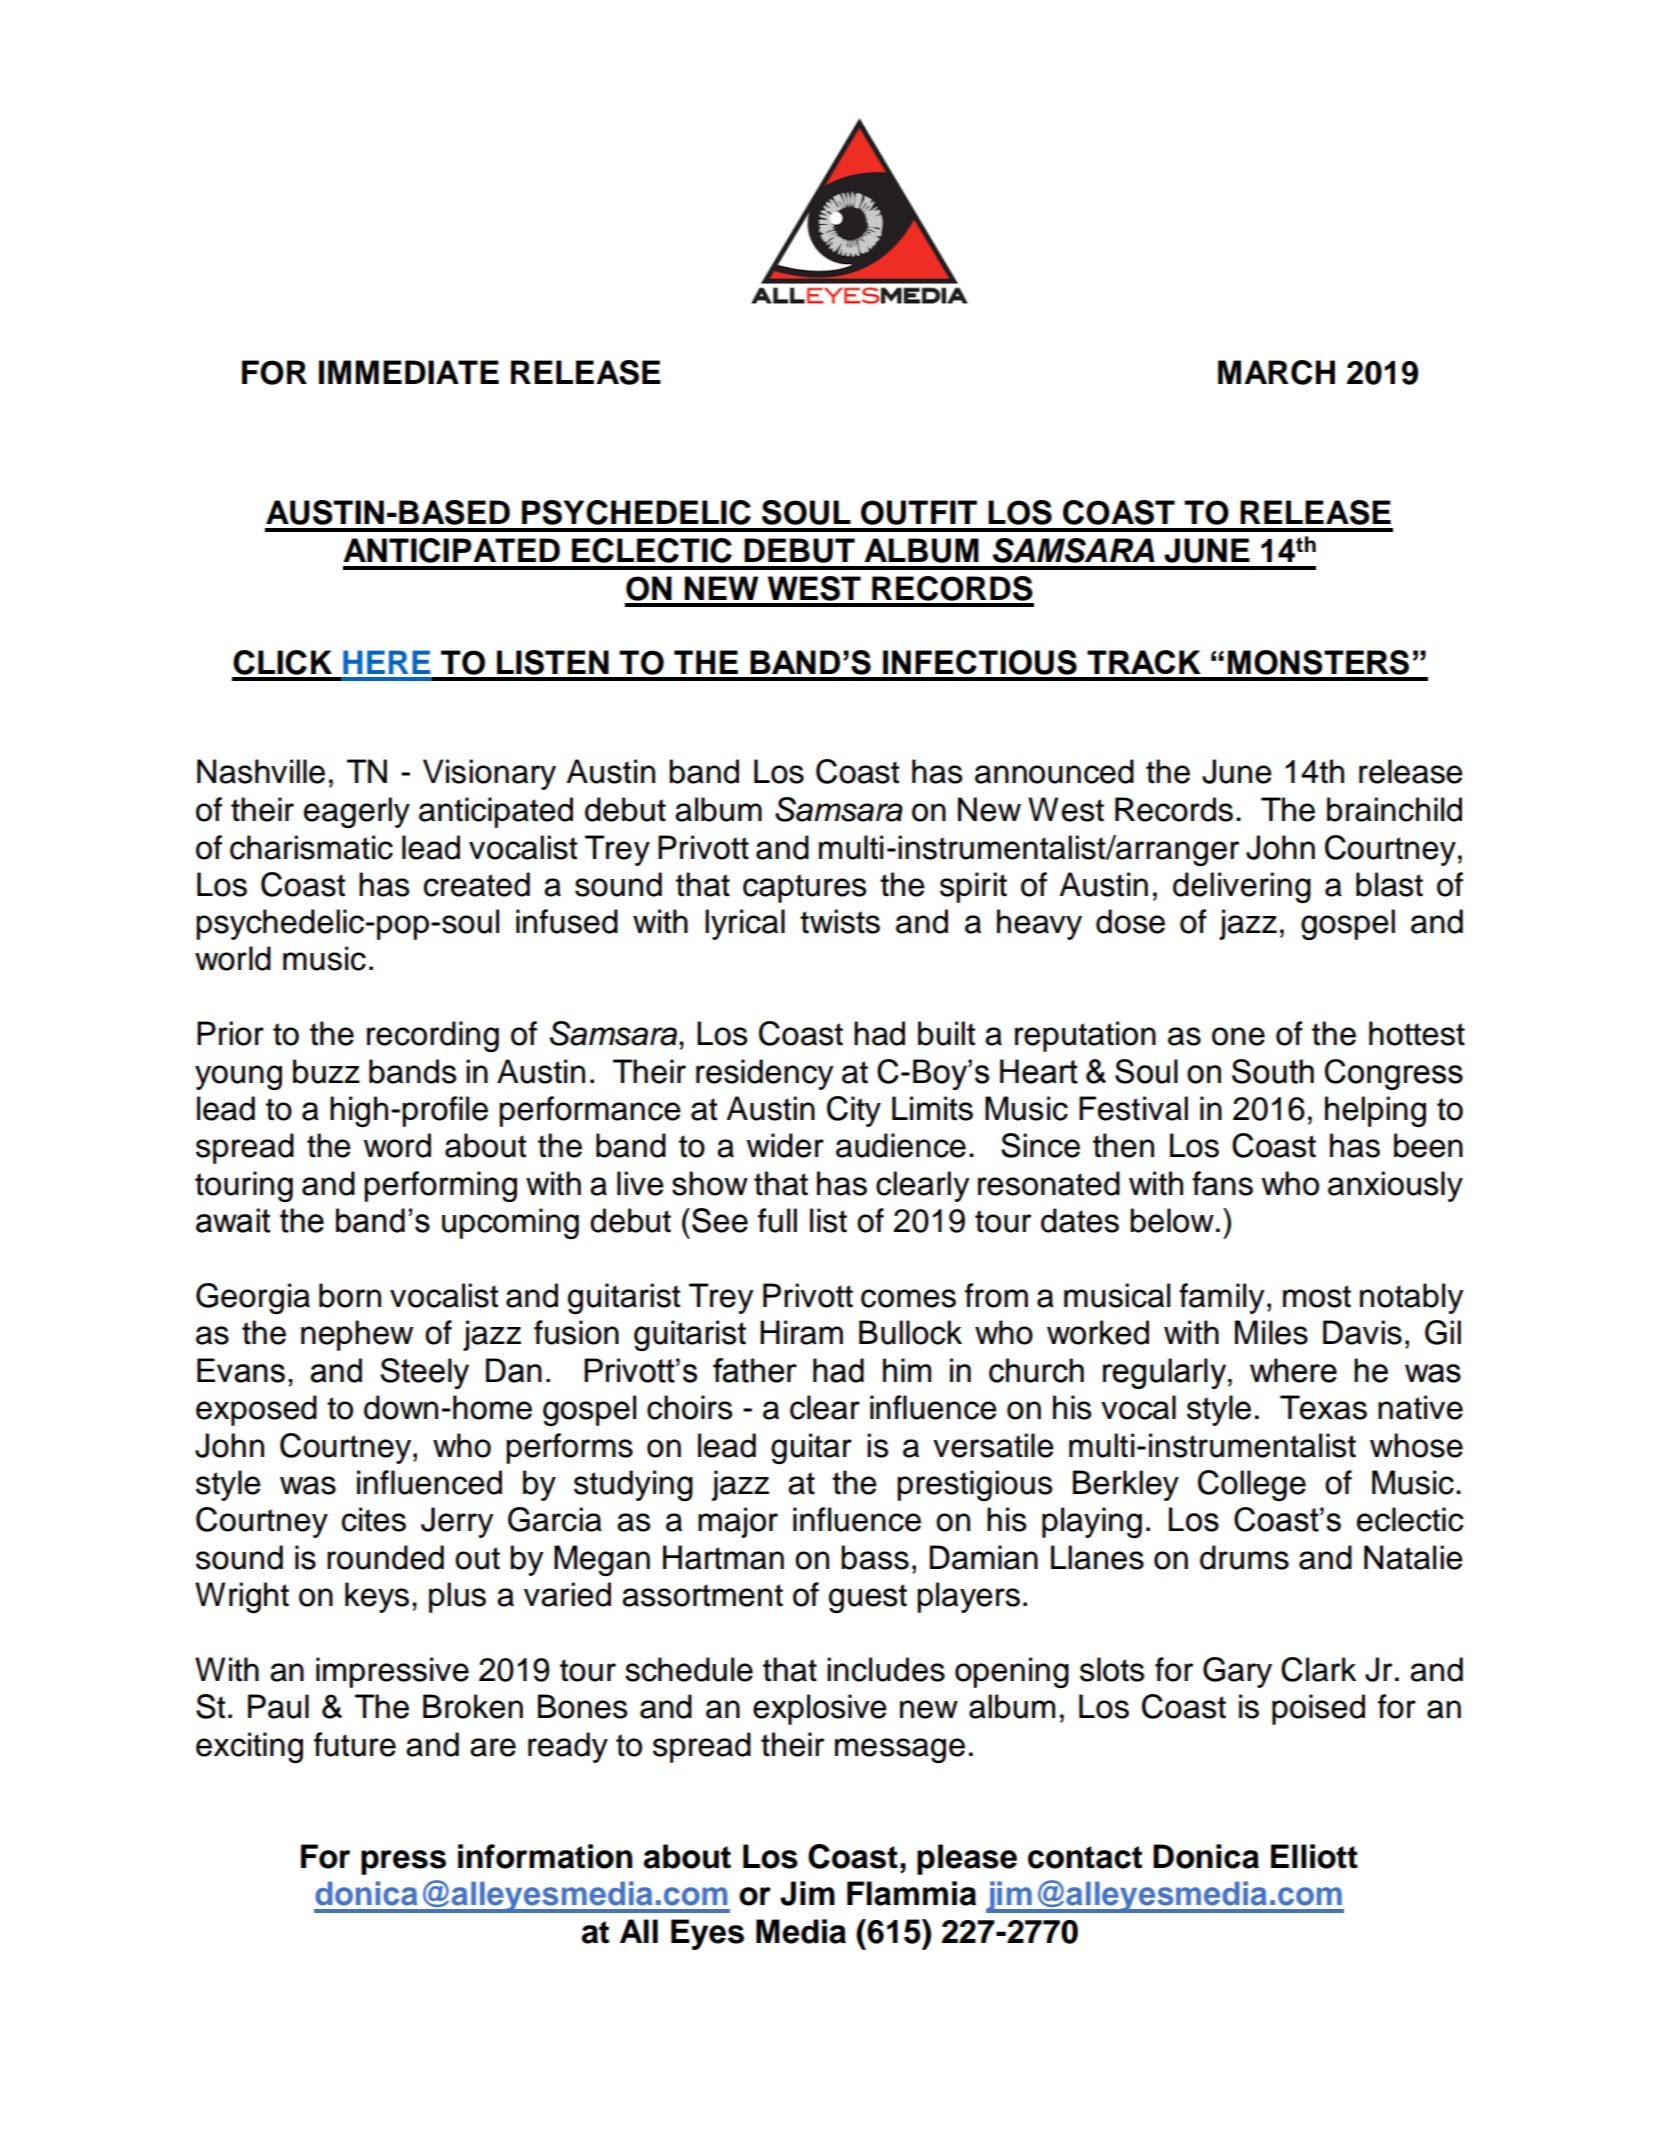  Describe the element at coordinates (1394, 809) in the image. I see `brainchild` at that location.
